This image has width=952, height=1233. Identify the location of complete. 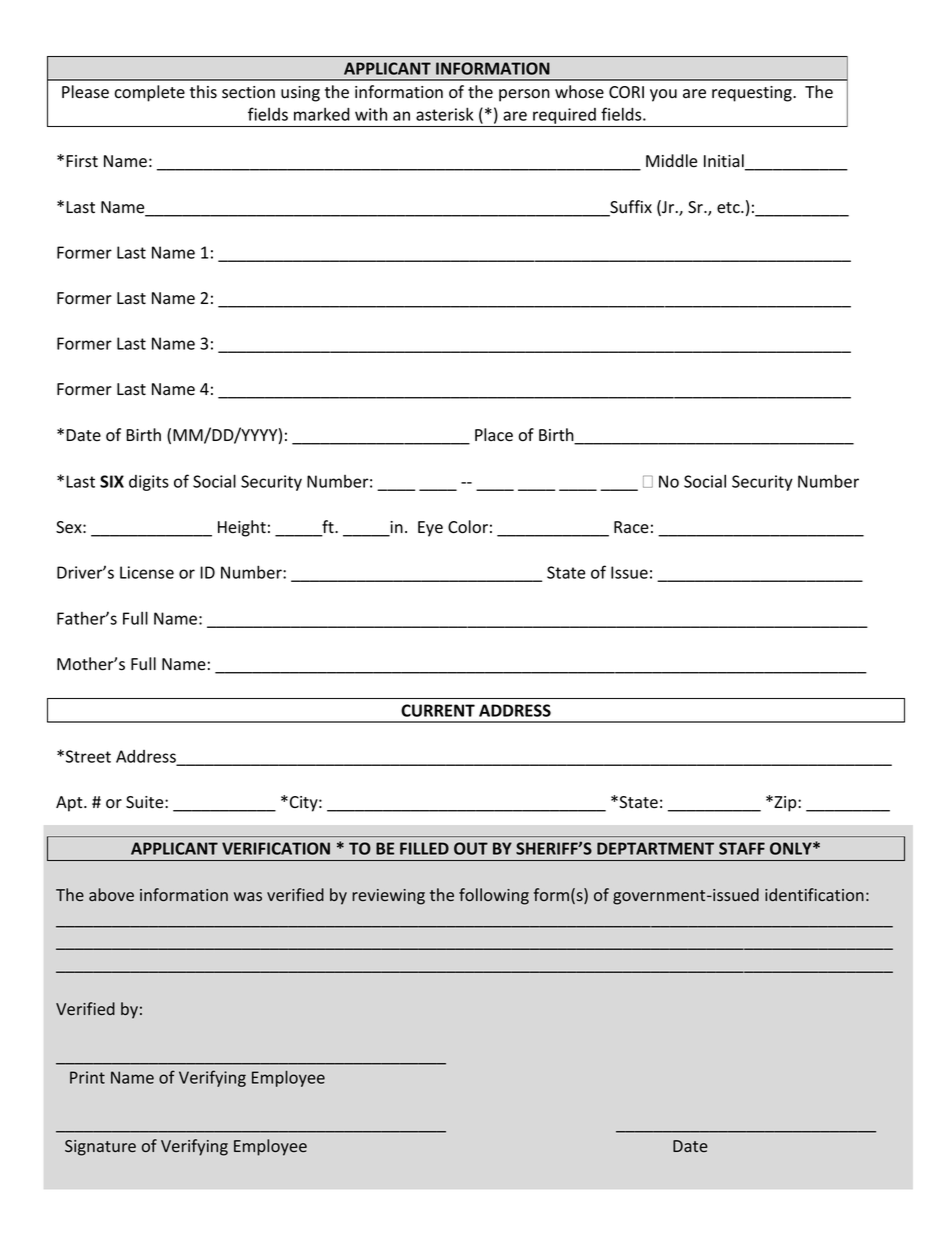
(149, 93).
